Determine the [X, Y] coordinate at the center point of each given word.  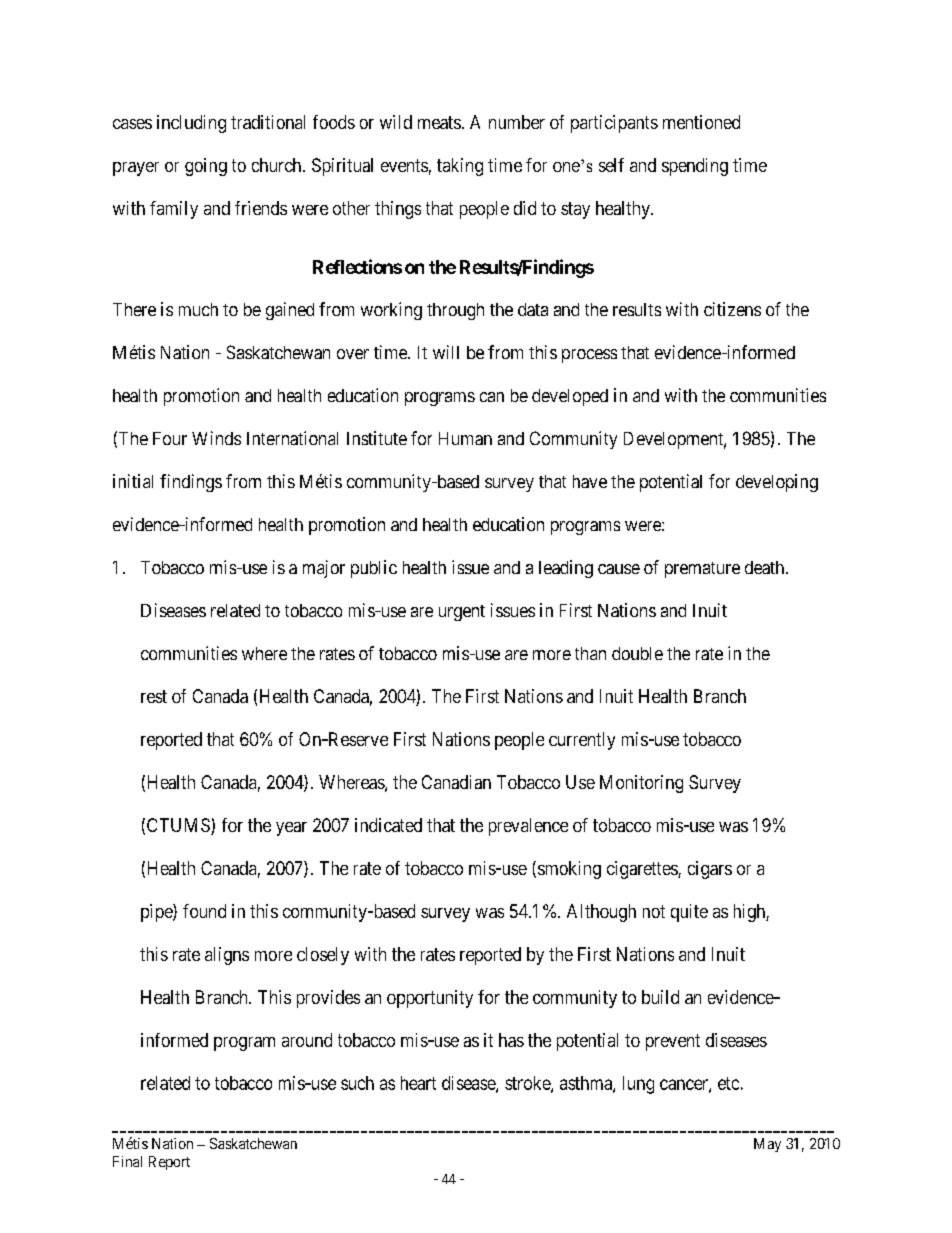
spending [695, 167]
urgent [462, 613]
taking [460, 167]
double [637, 653]
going [206, 167]
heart [418, 1083]
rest [154, 696]
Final [127, 1161]
